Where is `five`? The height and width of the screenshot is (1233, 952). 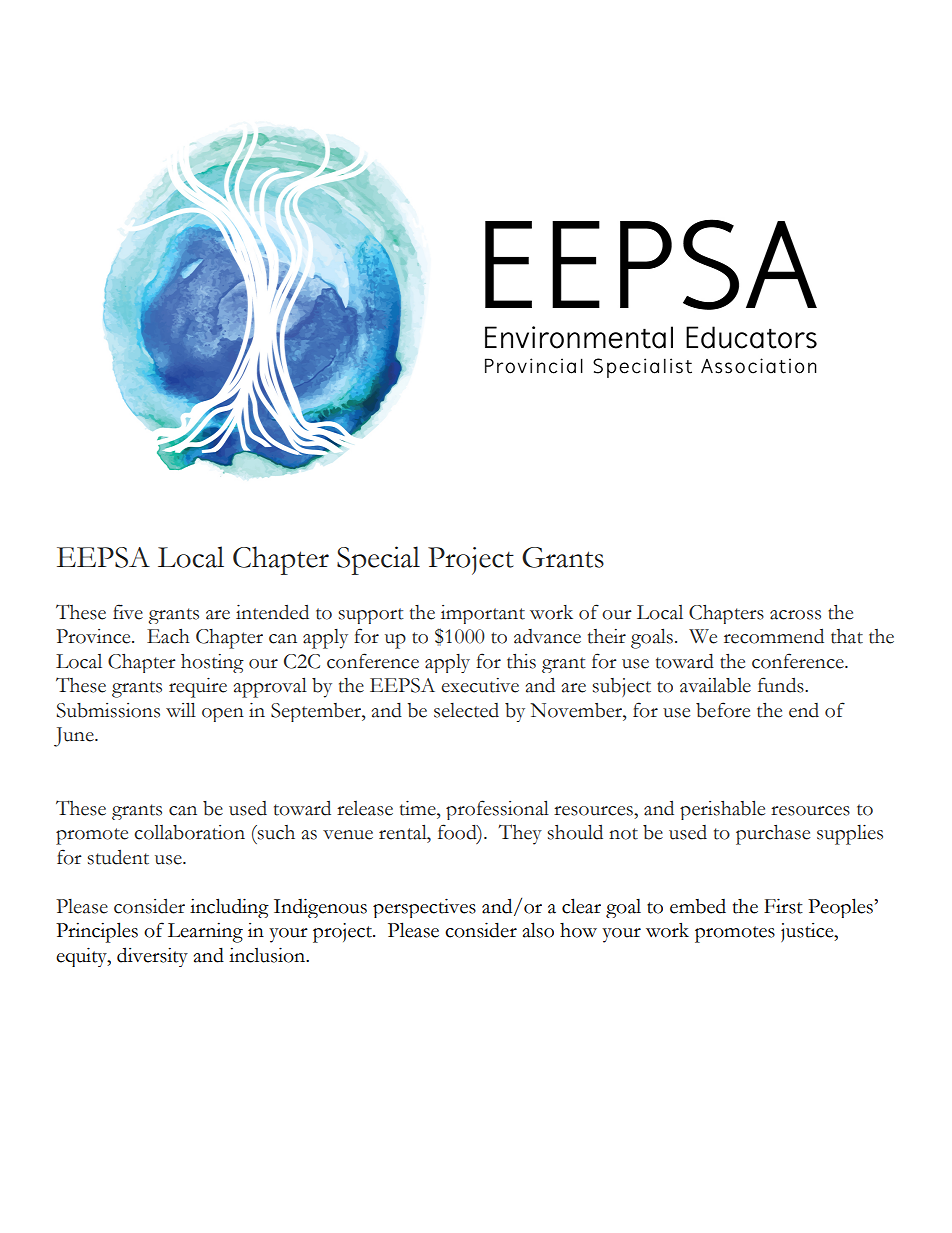 five is located at coordinates (128, 612).
